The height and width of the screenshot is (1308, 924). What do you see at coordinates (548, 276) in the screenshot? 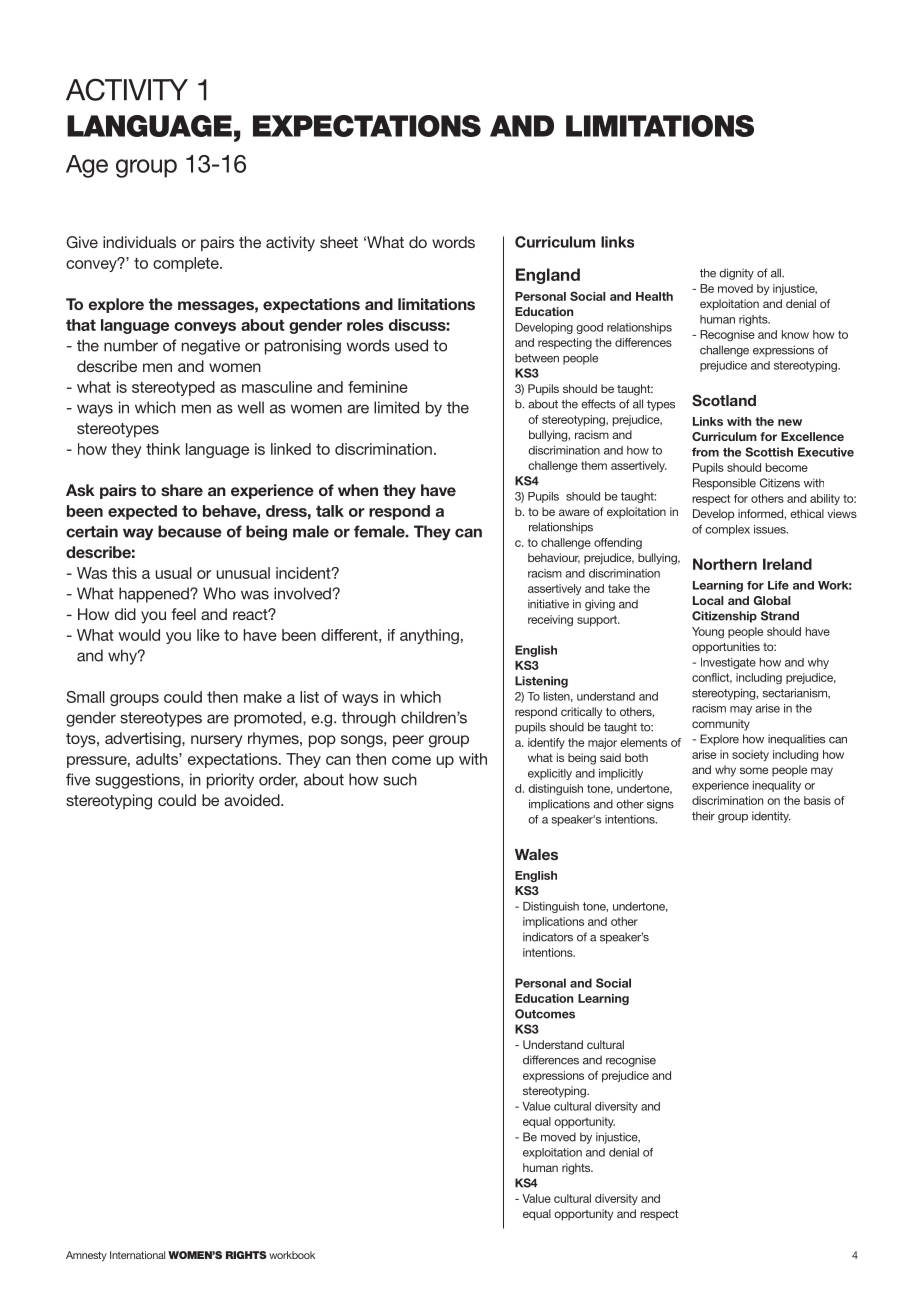
I see `England` at bounding box center [548, 276].
